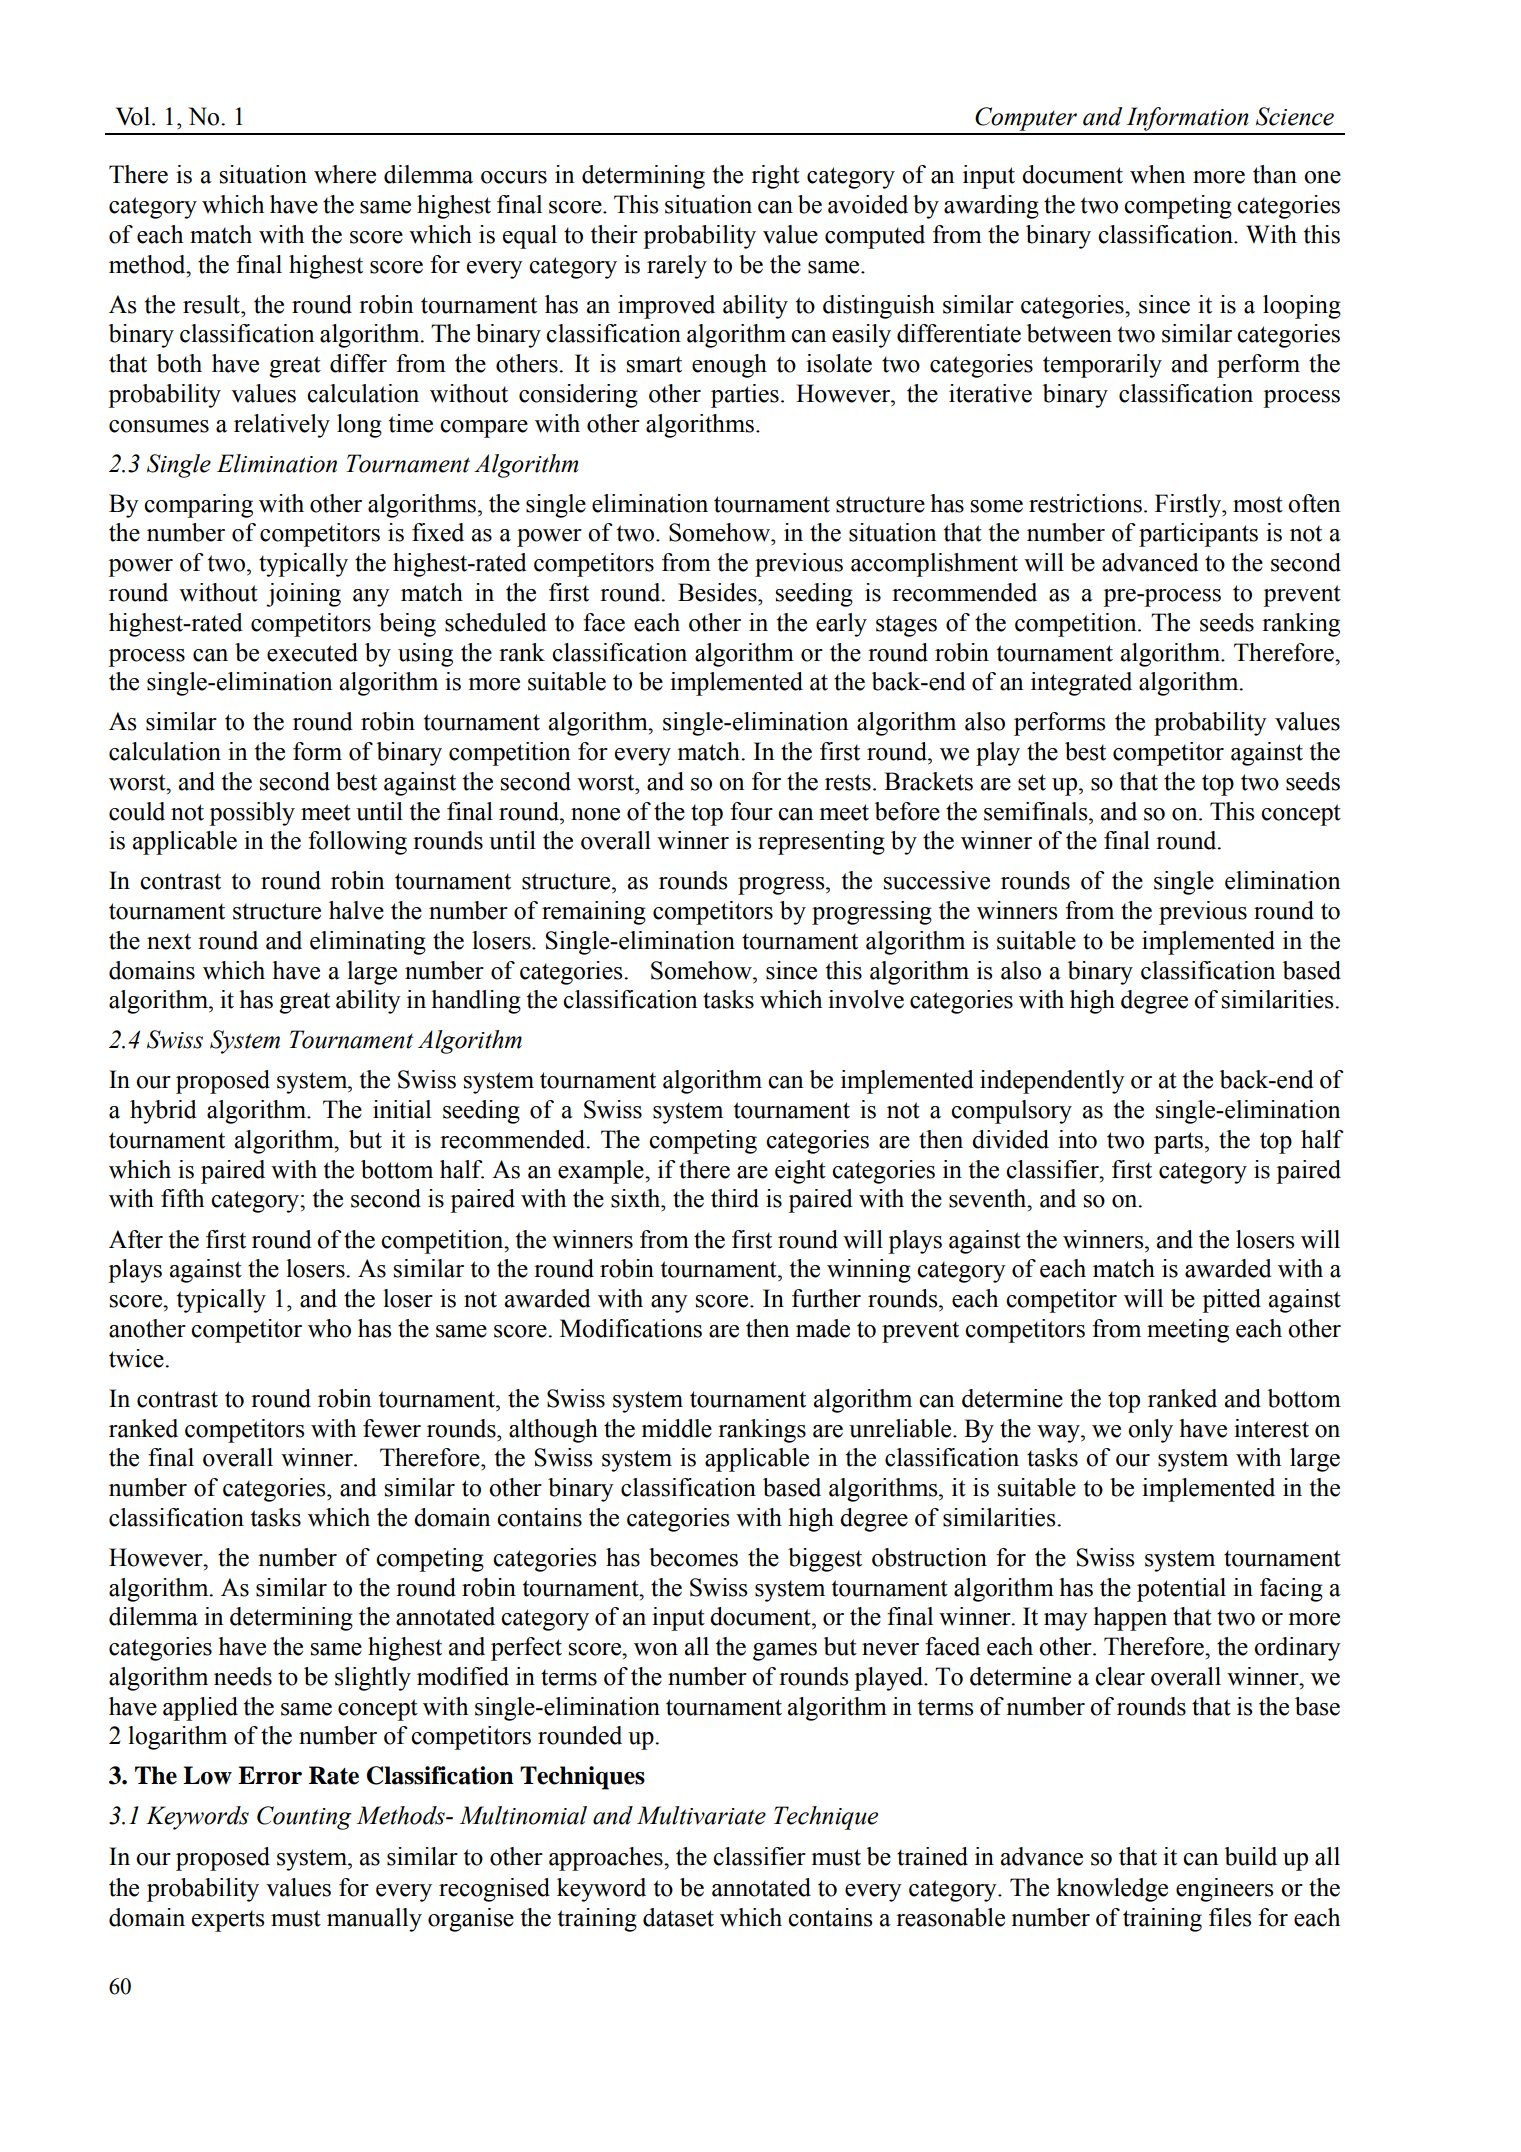  I want to click on Counting, so click(304, 1818).
